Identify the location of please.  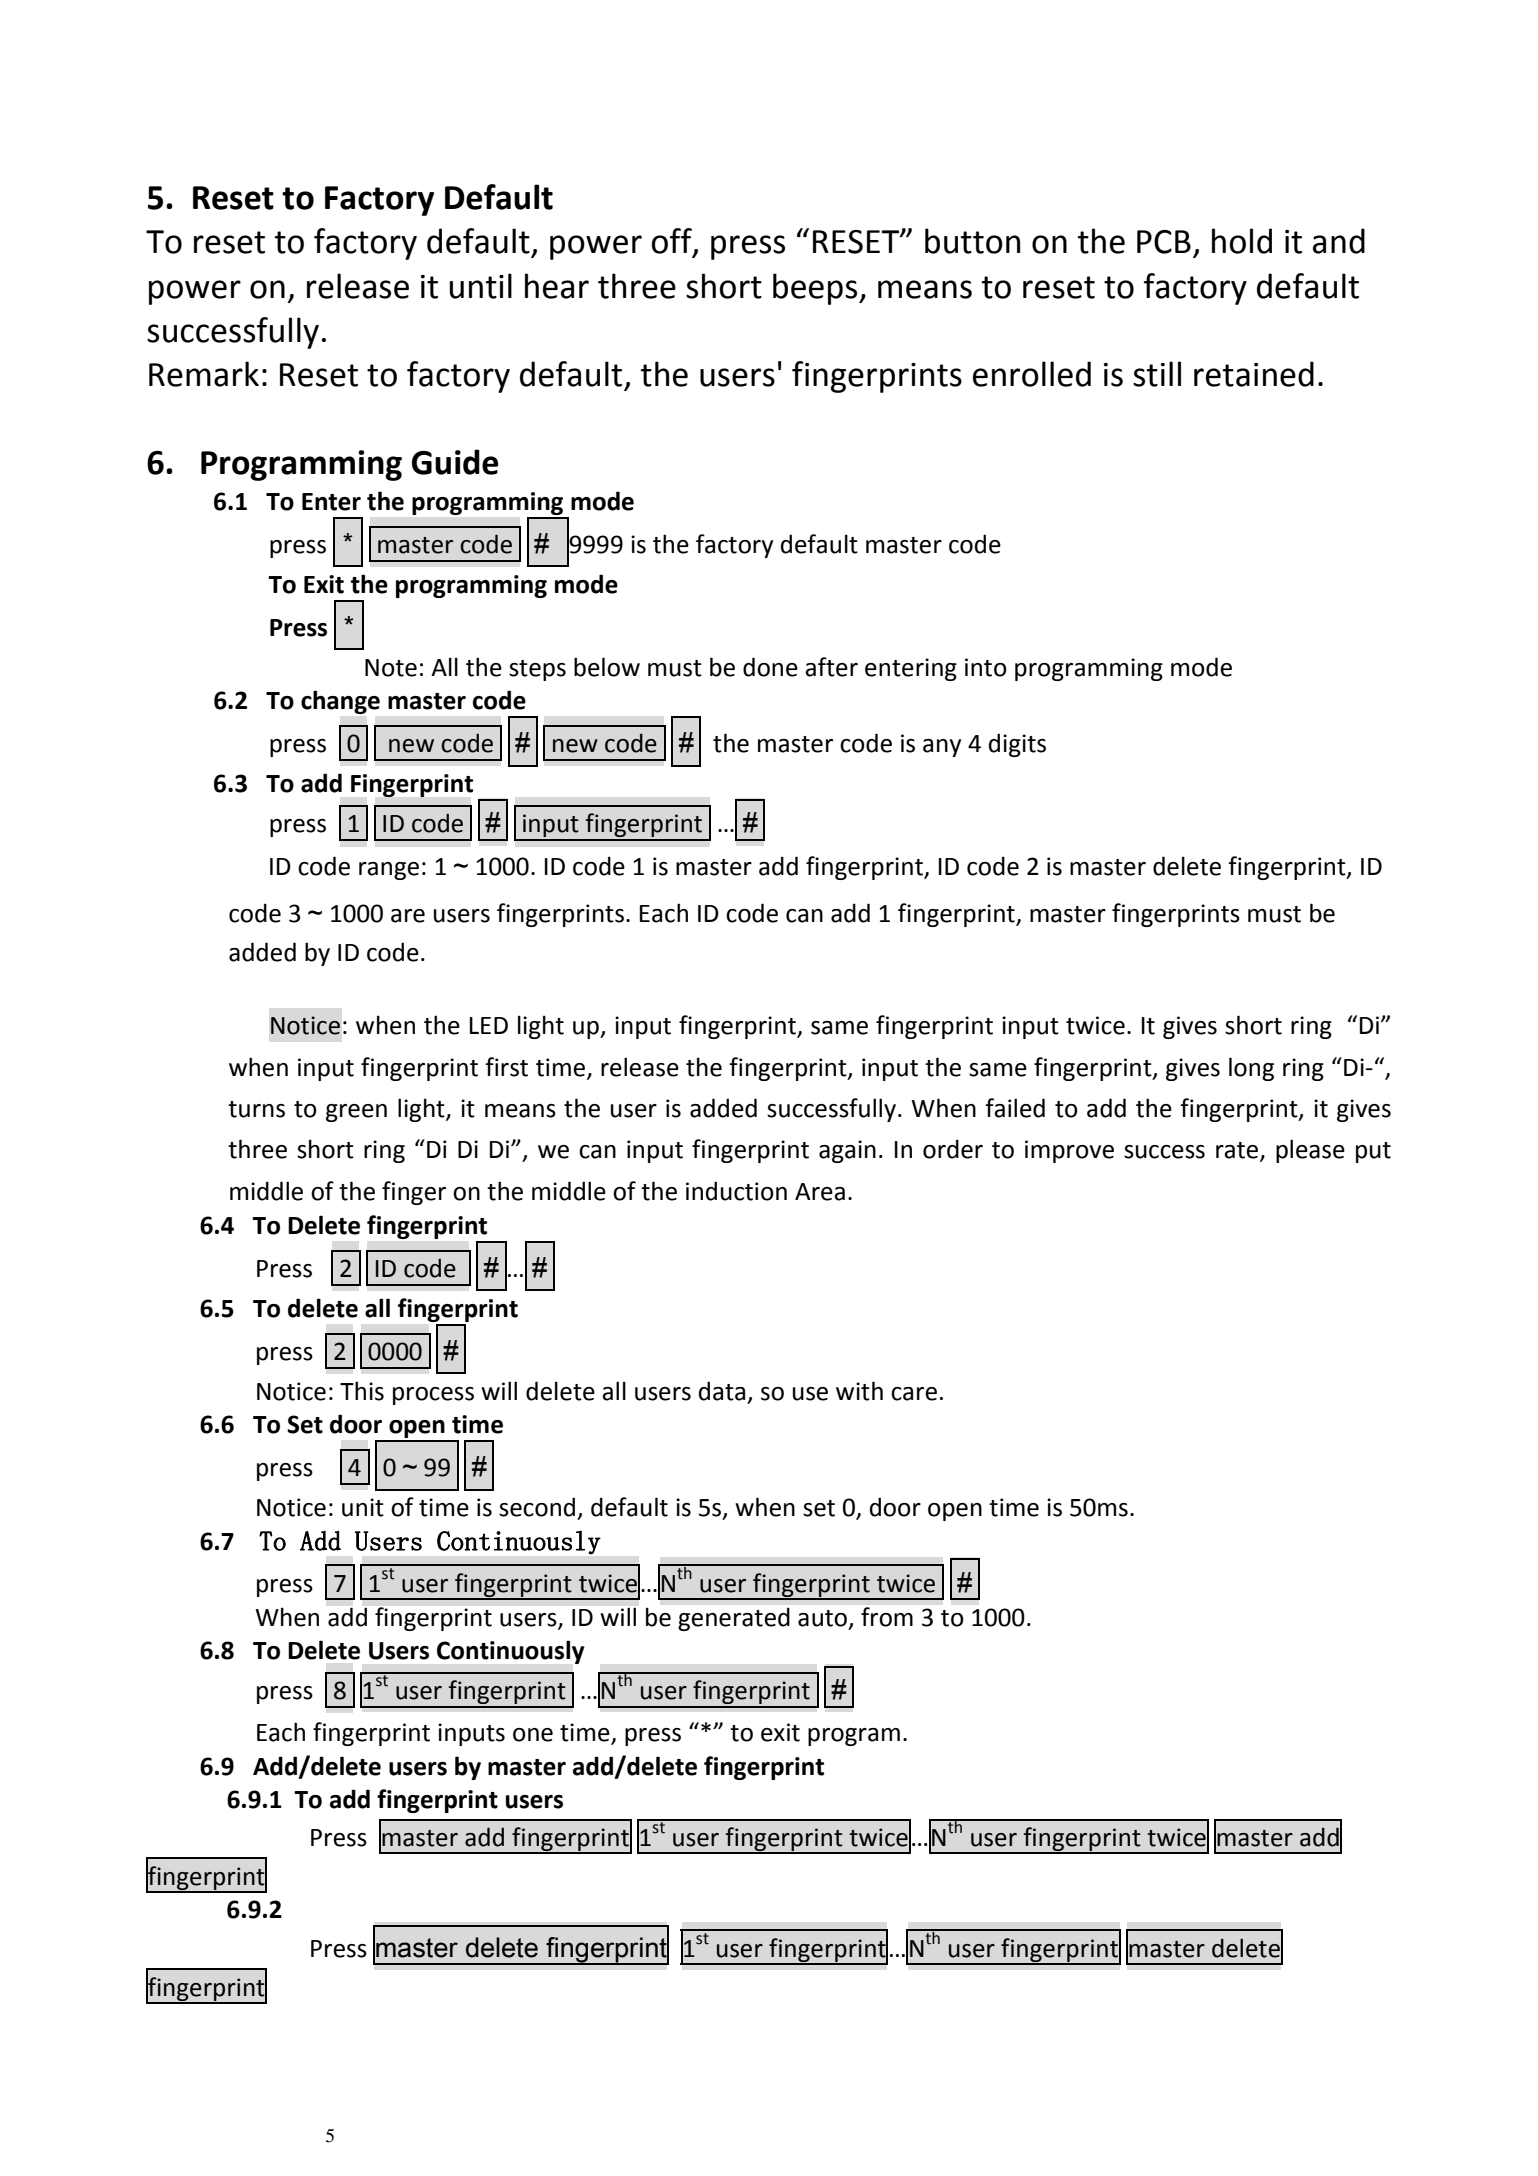
(1310, 1151).
